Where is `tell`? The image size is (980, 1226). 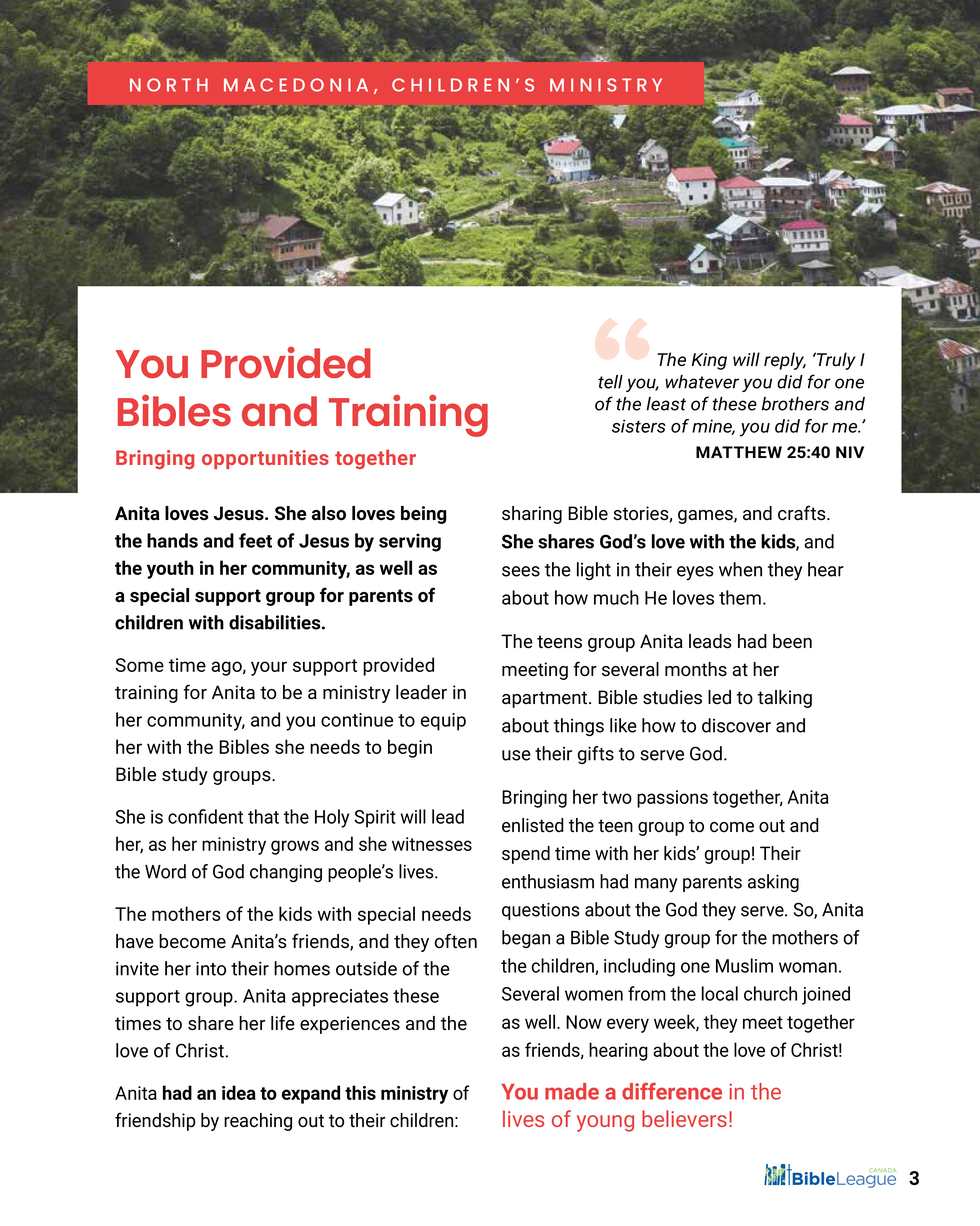 tell is located at coordinates (610, 382).
